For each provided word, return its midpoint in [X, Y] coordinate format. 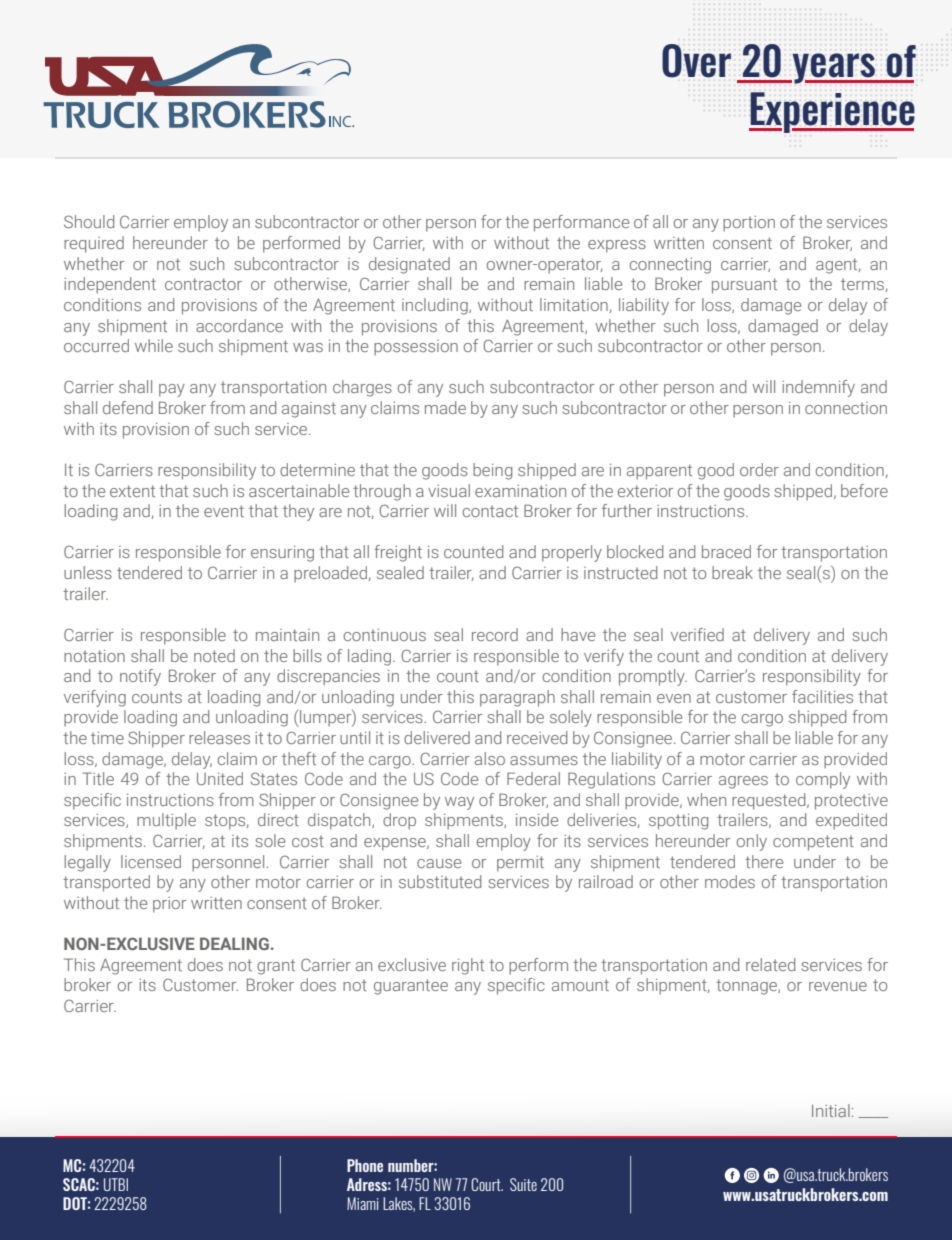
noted [214, 655]
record [495, 634]
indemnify [818, 388]
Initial [831, 1110]
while [154, 345]
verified [697, 634]
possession [416, 348]
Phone [365, 1165]
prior [169, 905]
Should [89, 221]
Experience [832, 112]
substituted [440, 881]
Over [696, 61]
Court [487, 1184]
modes [730, 881]
